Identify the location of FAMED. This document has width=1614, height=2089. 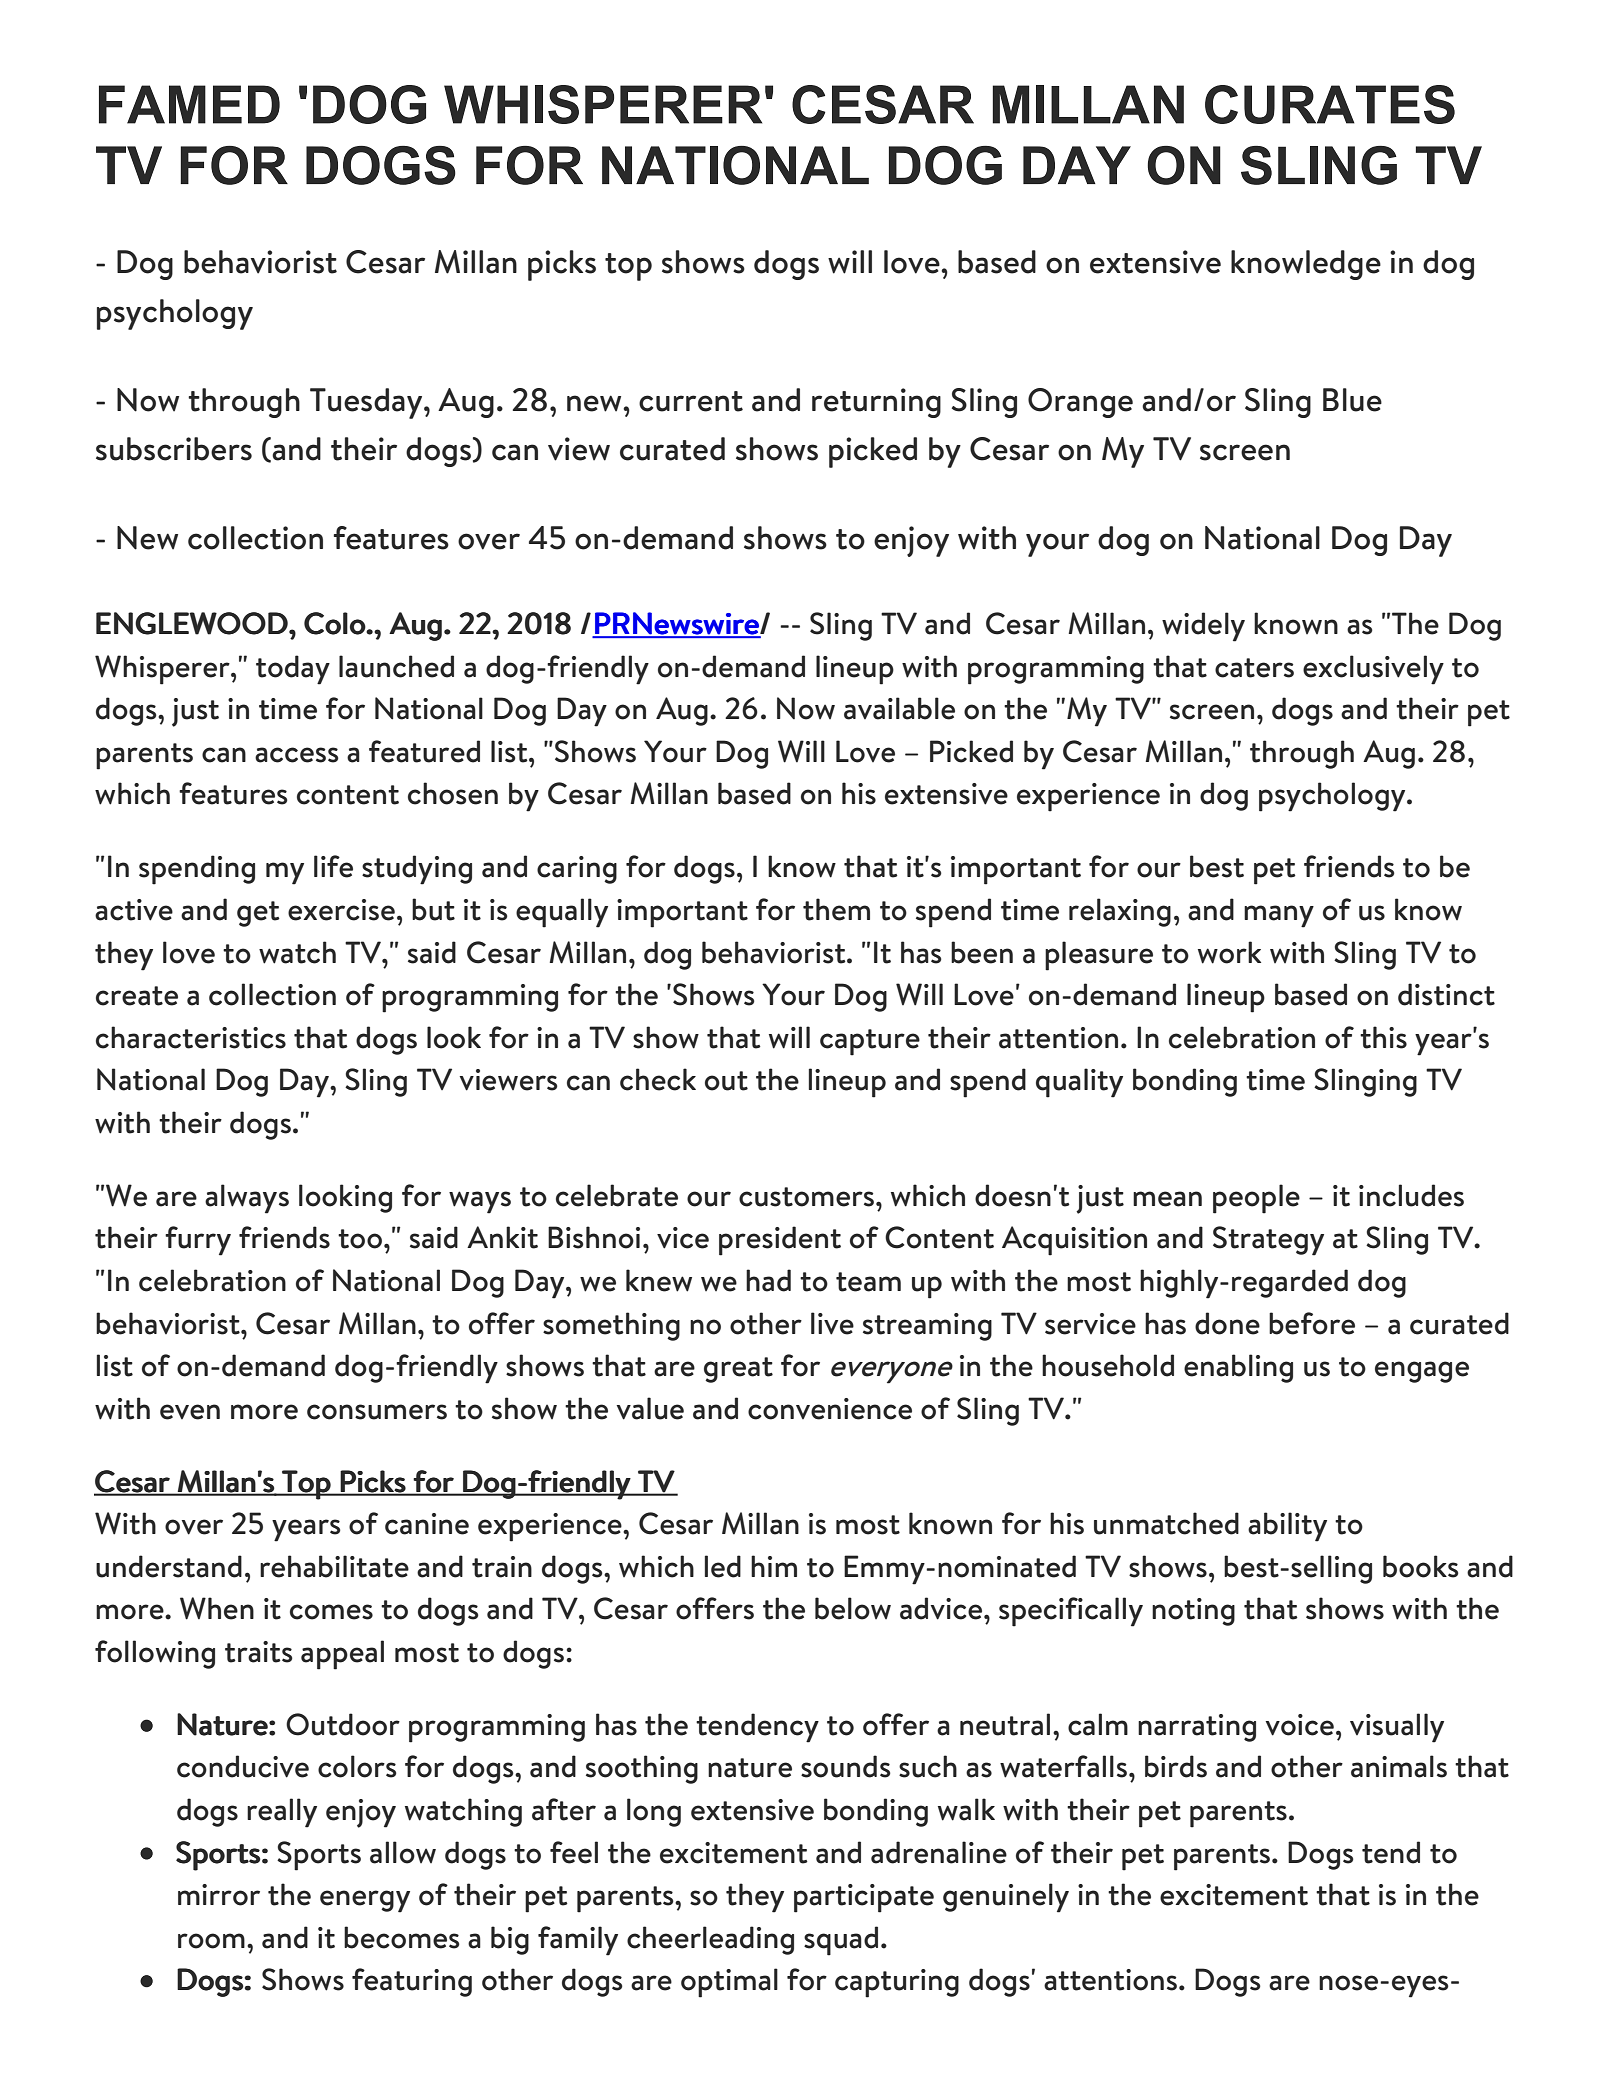
(189, 104).
